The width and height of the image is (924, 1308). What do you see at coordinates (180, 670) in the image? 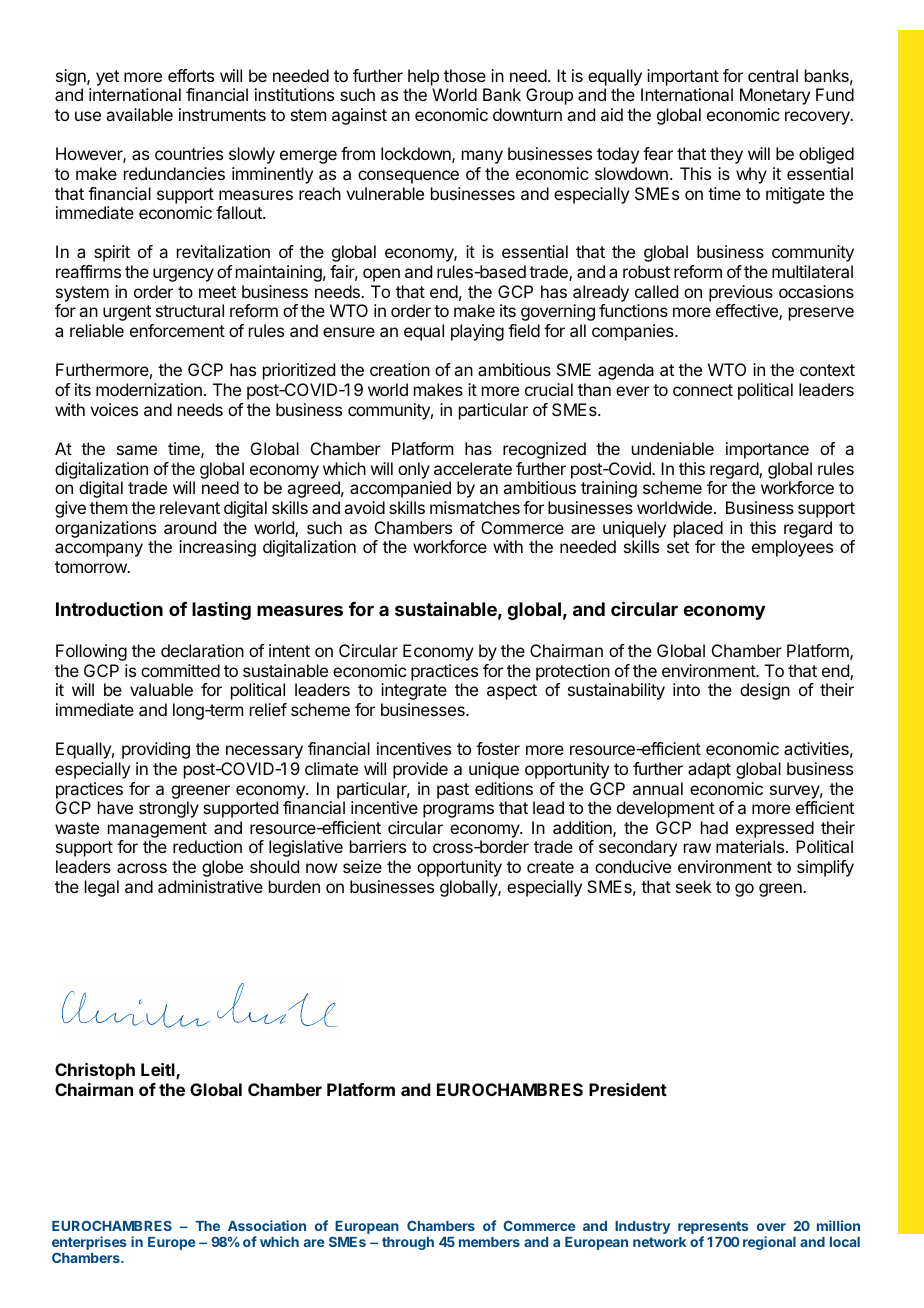
I see `committed` at bounding box center [180, 670].
